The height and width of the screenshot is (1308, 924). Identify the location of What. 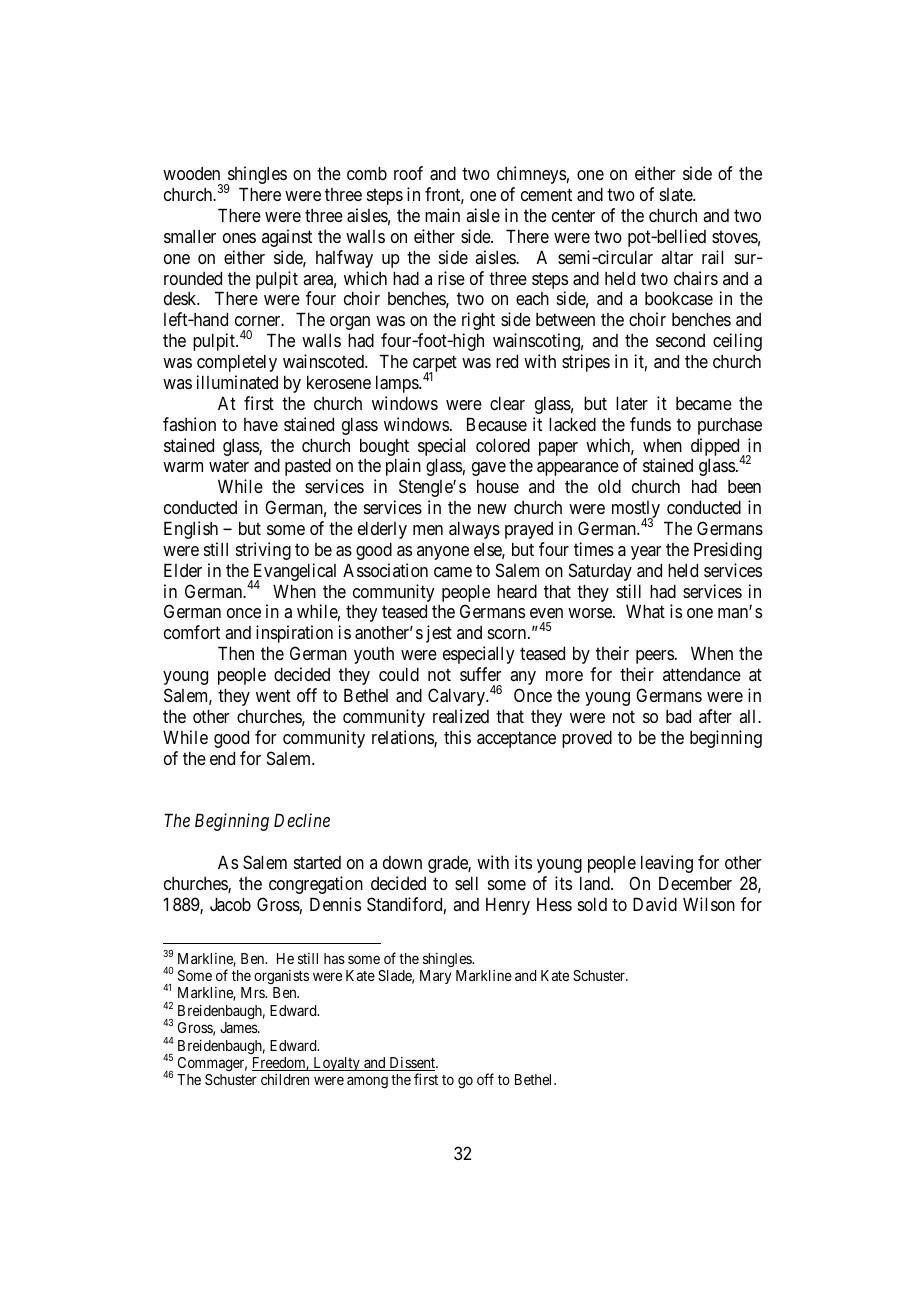
(645, 611).
